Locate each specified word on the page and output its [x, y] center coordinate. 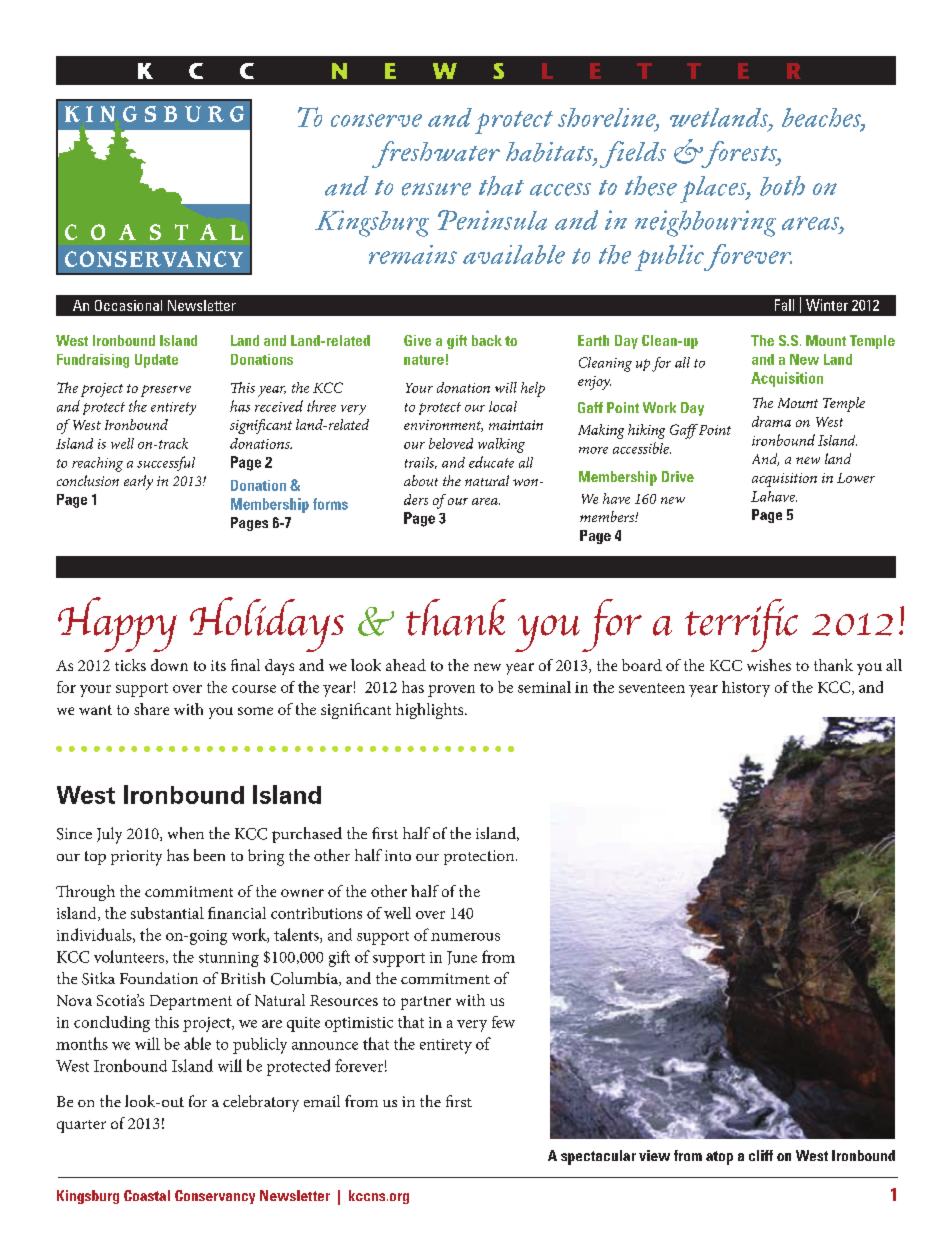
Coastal [147, 1195]
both [782, 186]
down [169, 665]
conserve [376, 120]
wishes [769, 665]
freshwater [436, 154]
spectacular [598, 1157]
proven [451, 691]
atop [719, 1158]
